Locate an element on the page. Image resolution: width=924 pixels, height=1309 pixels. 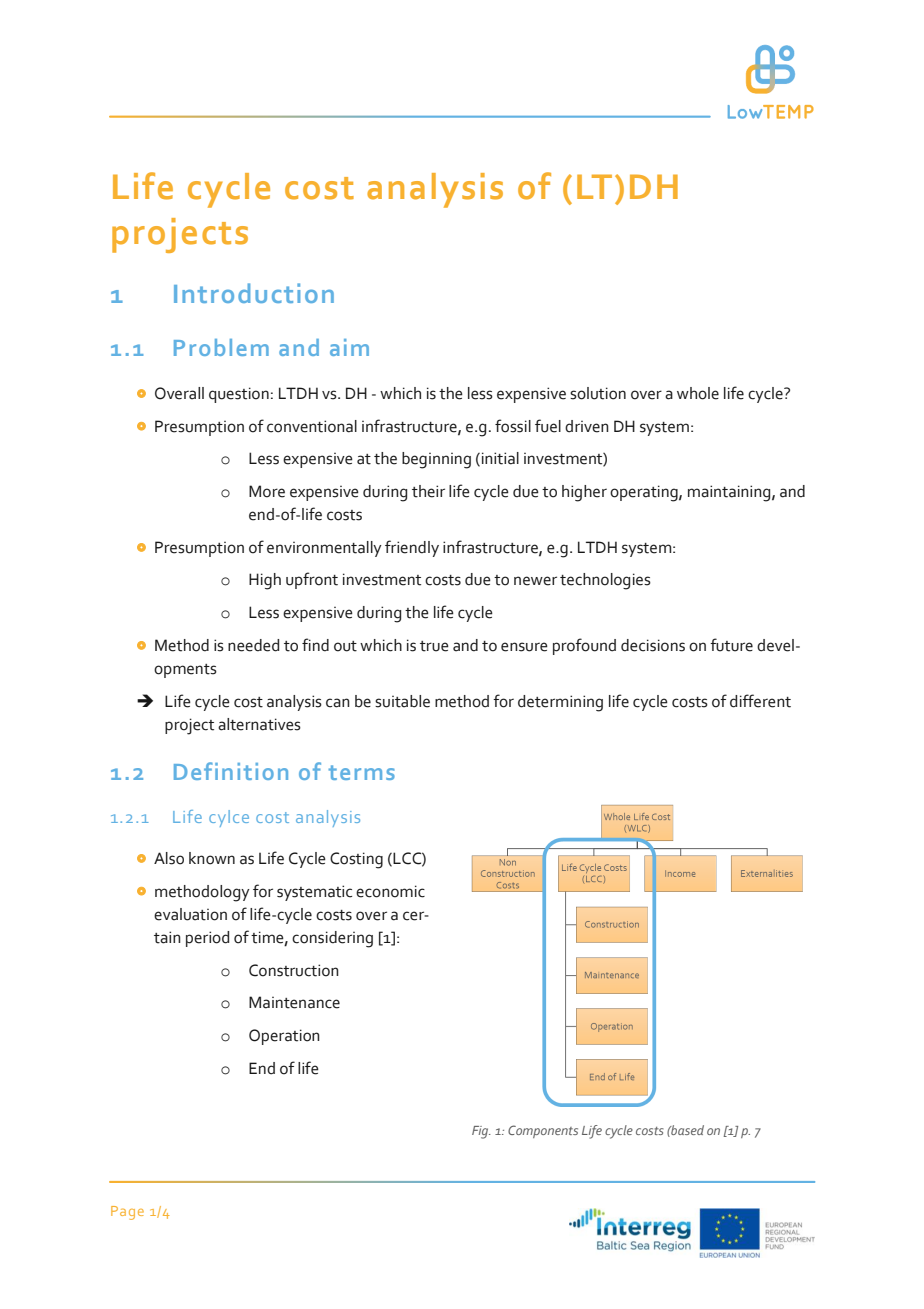
Fig is located at coordinates (481, 1132).
